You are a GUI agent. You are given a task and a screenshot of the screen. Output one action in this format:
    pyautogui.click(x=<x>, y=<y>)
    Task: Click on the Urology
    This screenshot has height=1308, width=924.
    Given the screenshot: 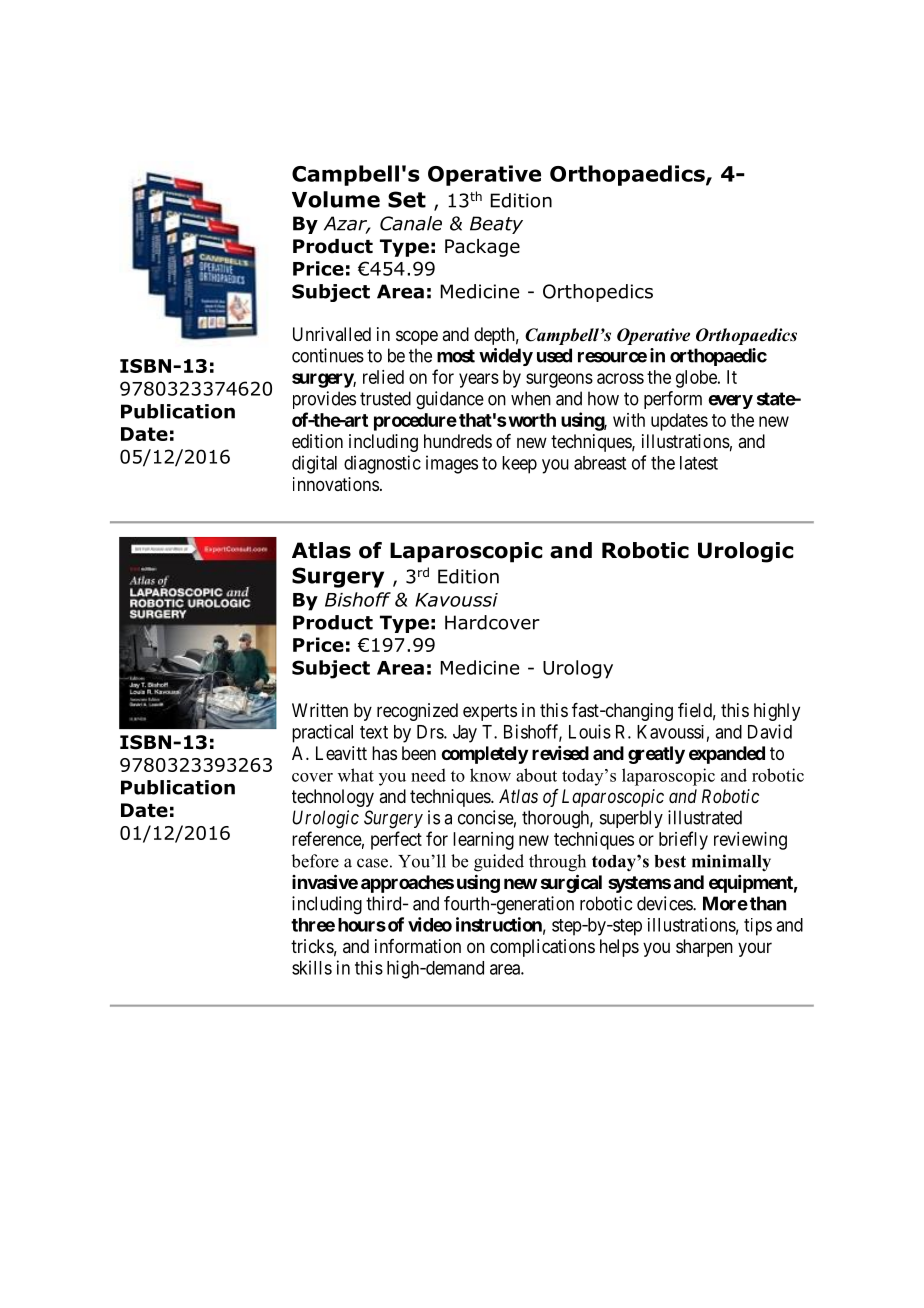 What is the action you would take?
    pyautogui.click(x=578, y=669)
